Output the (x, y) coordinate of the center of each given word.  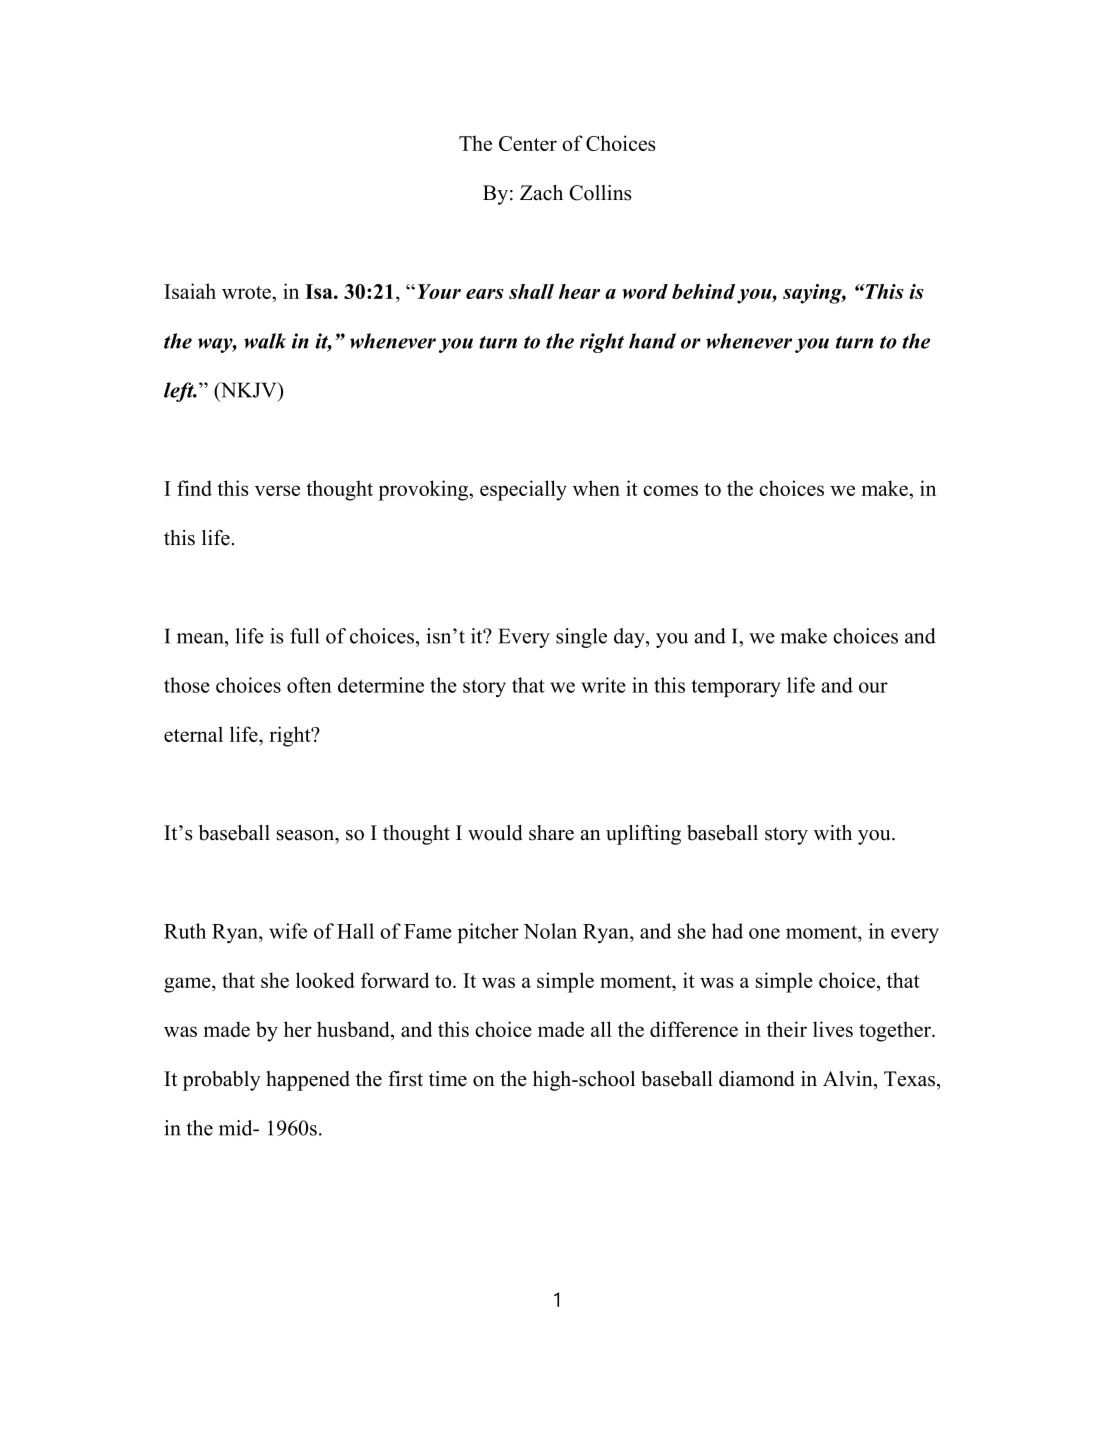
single (581, 638)
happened (308, 1081)
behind (703, 291)
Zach (541, 193)
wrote (247, 292)
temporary (736, 688)
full (304, 636)
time (448, 1079)
